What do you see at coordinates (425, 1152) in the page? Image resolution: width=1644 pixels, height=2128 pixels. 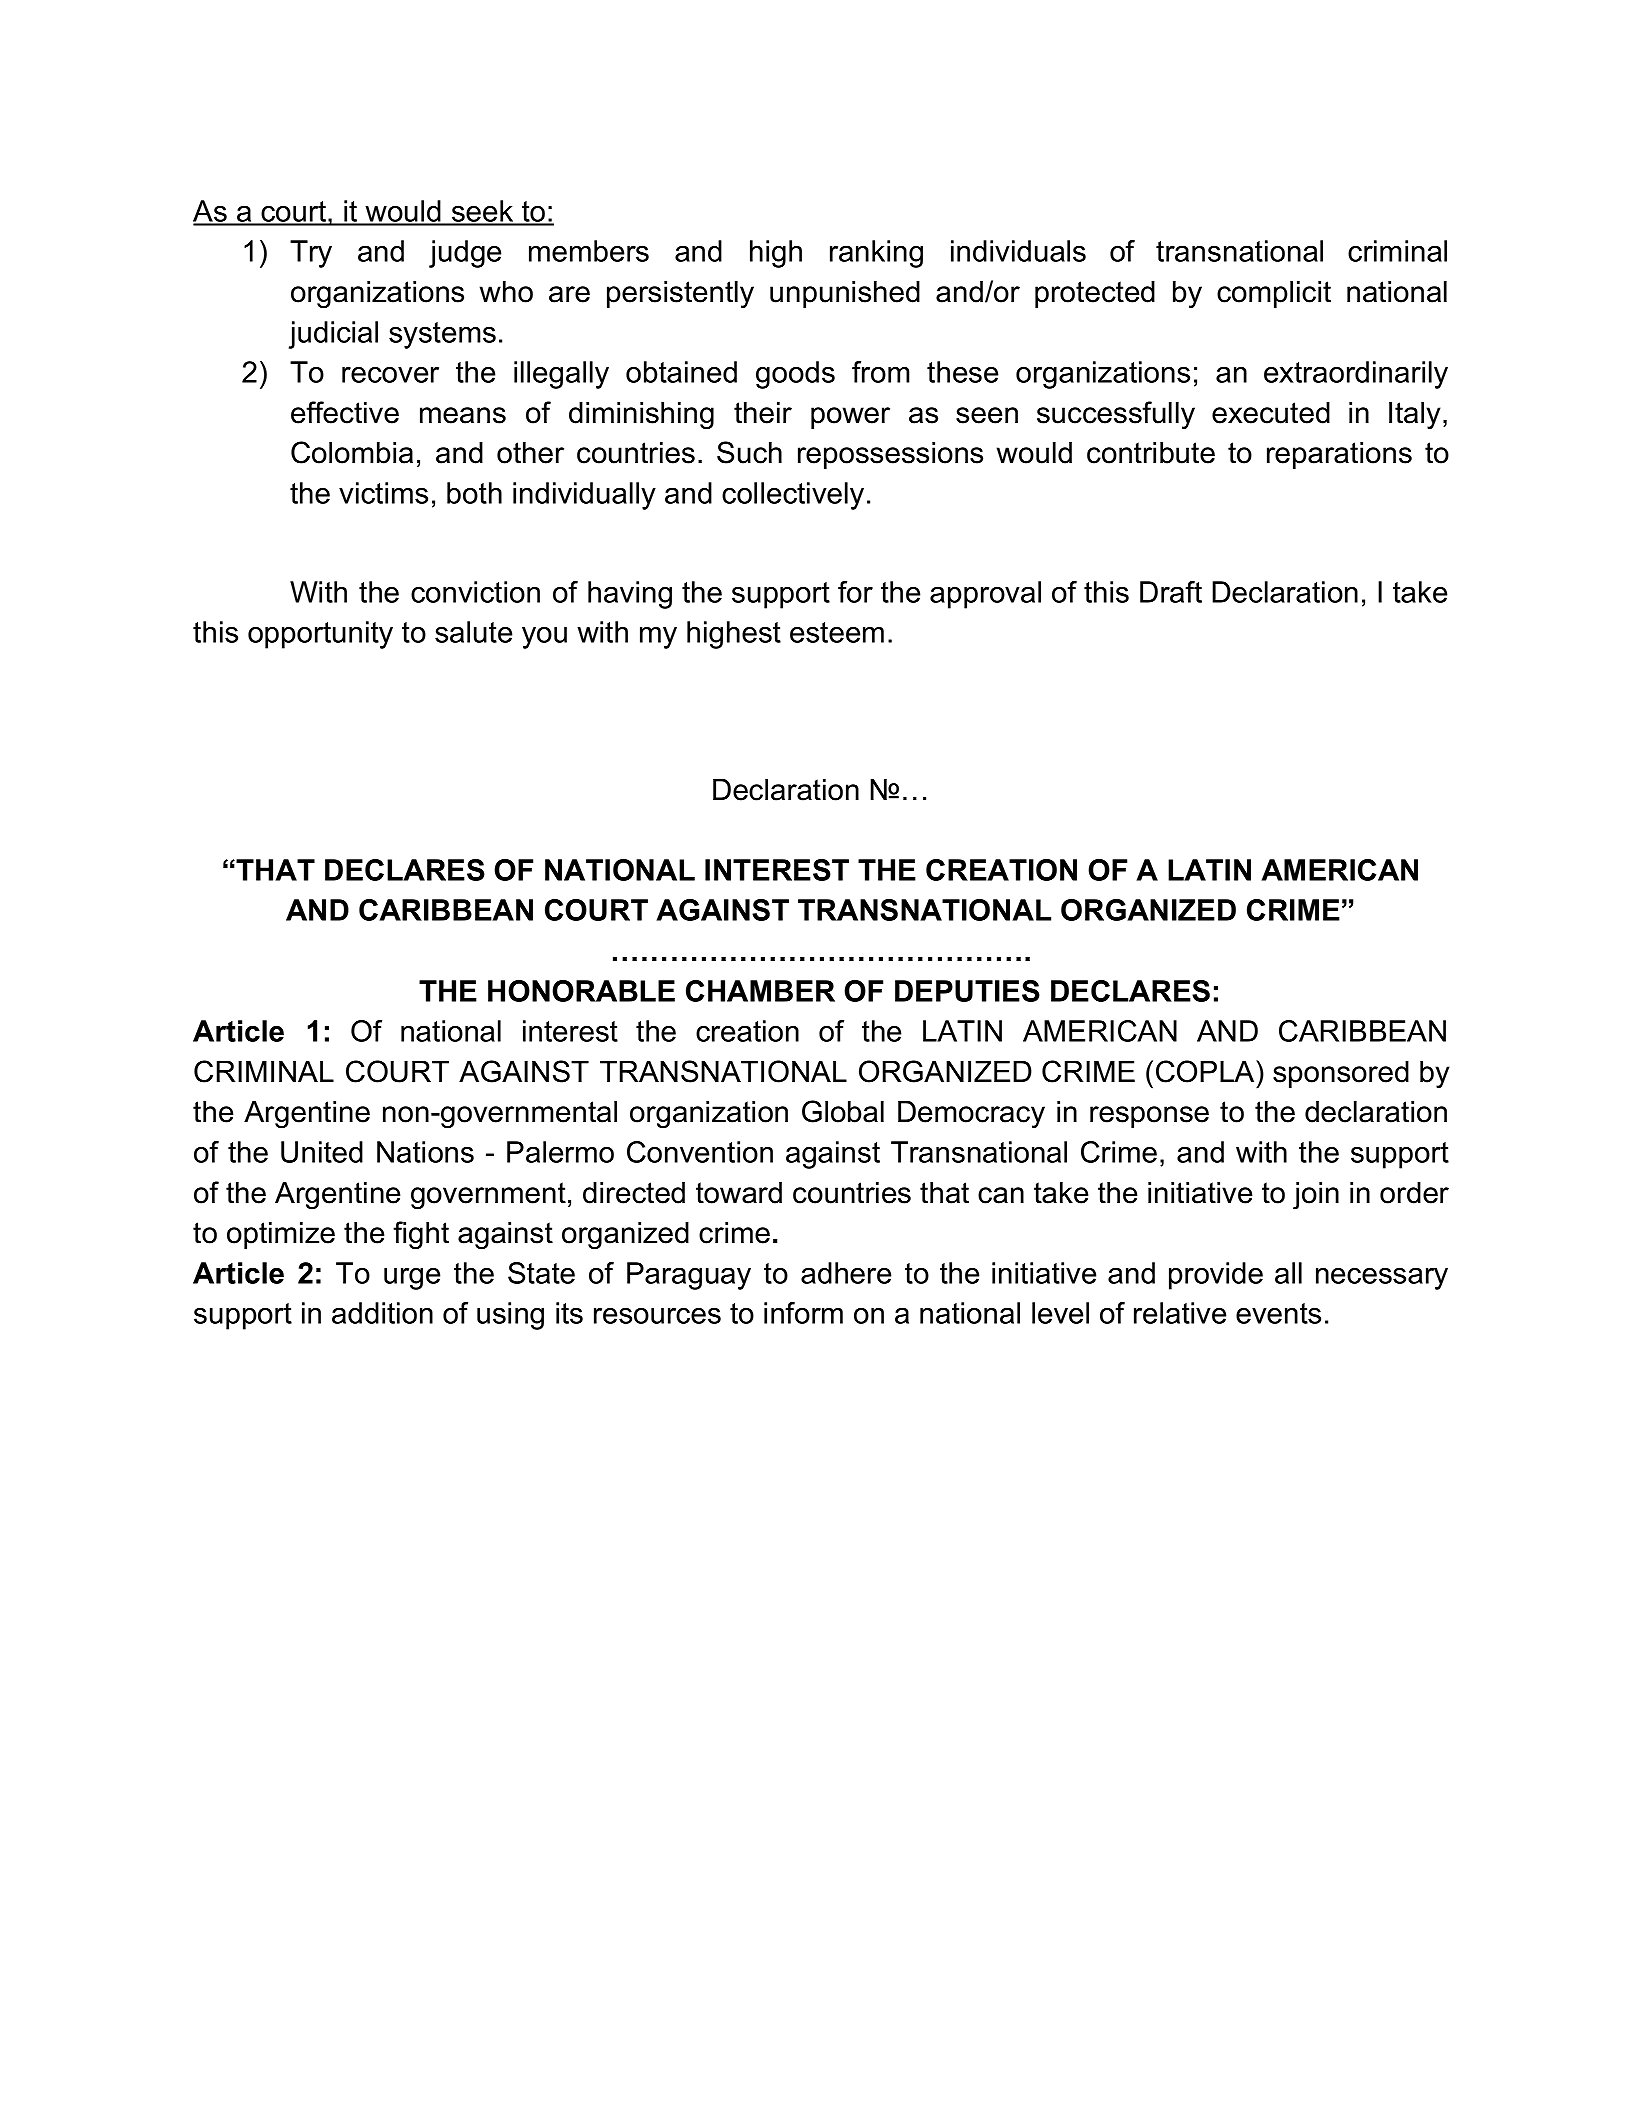 I see `Nations` at bounding box center [425, 1152].
